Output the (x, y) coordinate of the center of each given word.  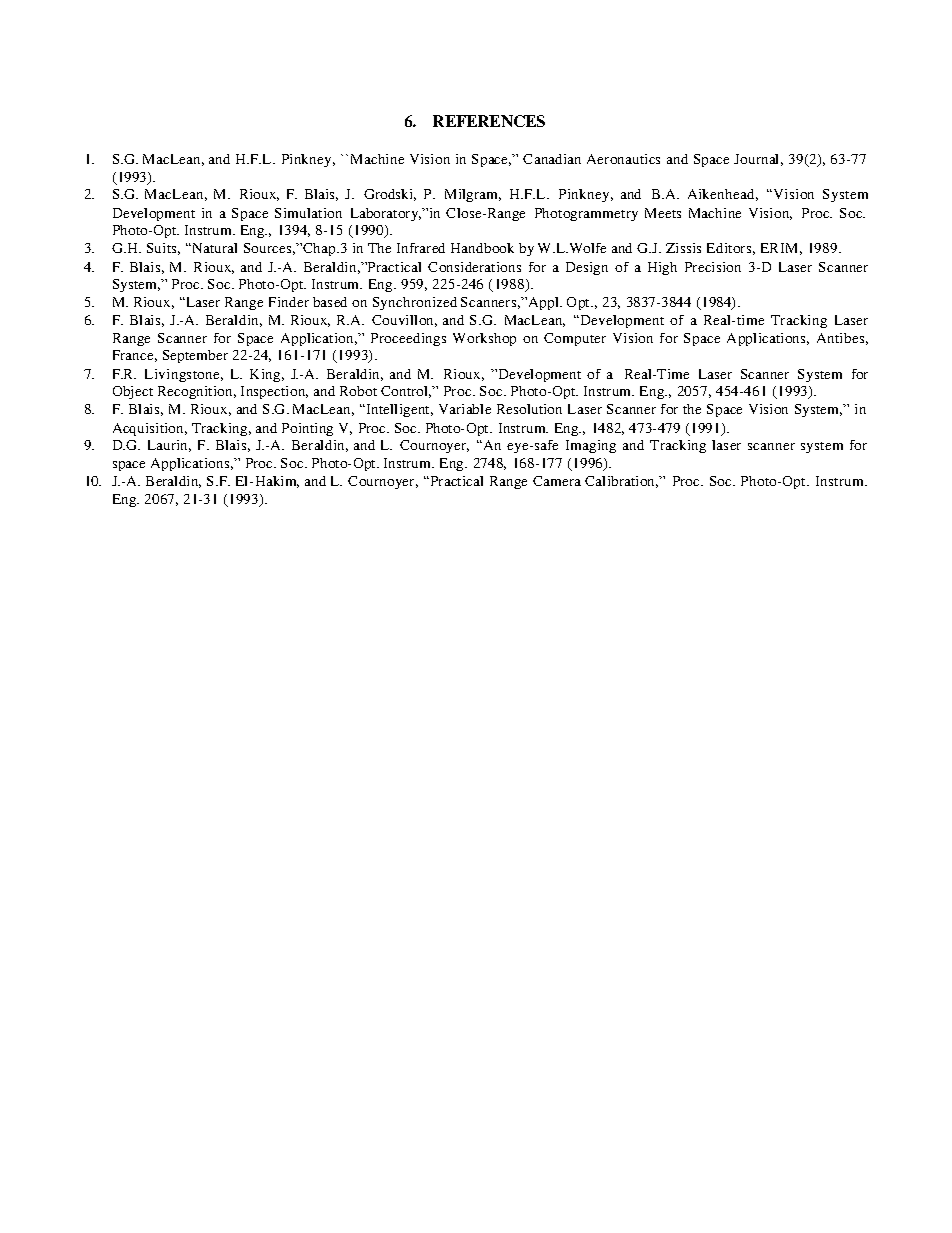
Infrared (421, 248)
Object (133, 392)
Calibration (621, 482)
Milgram (473, 195)
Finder (289, 302)
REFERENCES (489, 121)
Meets (663, 213)
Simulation (308, 213)
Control (406, 392)
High (662, 268)
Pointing (307, 429)
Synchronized (415, 303)
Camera (557, 481)
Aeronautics (623, 159)
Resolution (529, 409)
